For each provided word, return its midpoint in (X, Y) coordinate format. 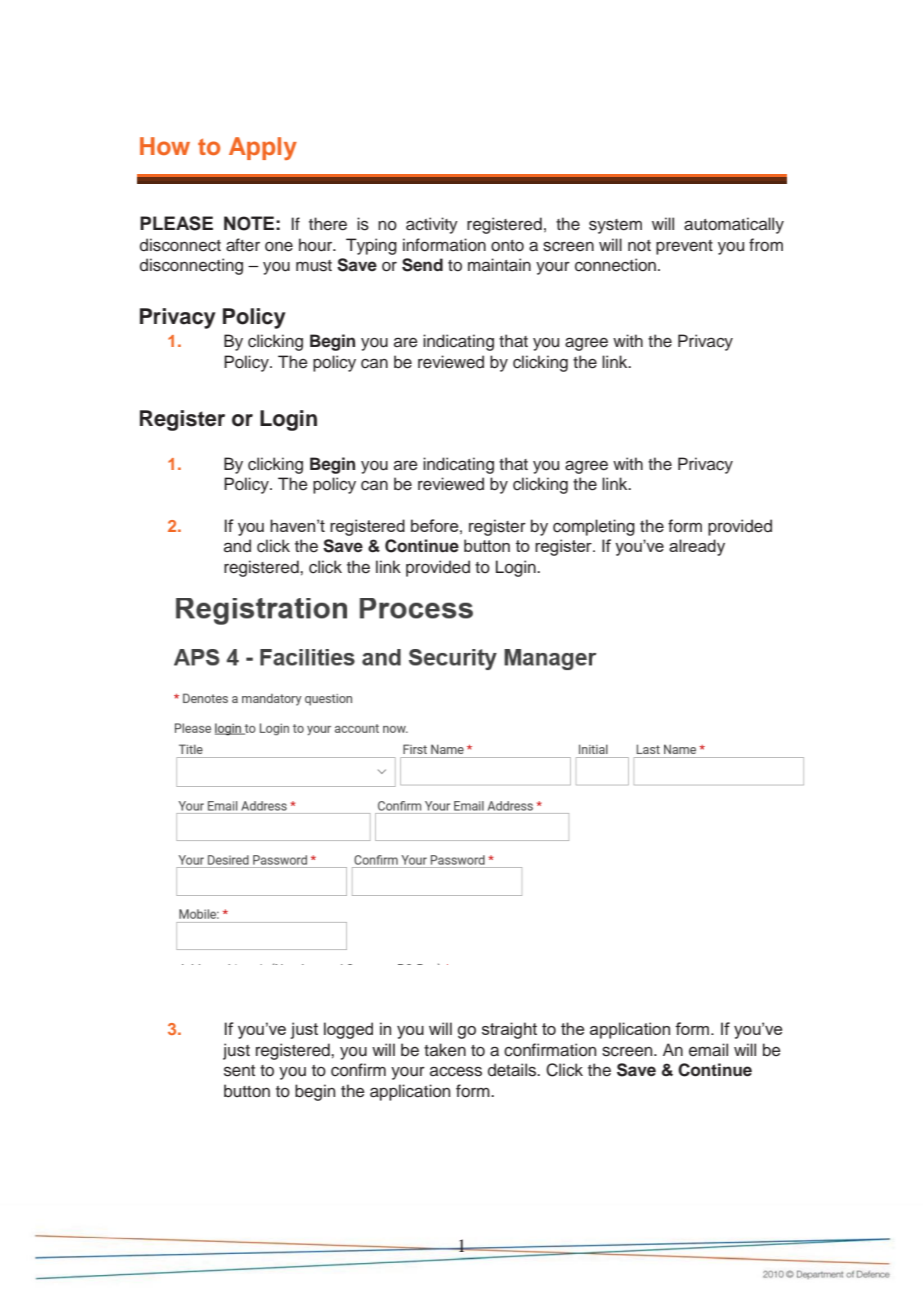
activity (432, 225)
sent (239, 1071)
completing (594, 527)
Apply (263, 148)
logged (348, 1030)
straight (509, 1030)
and (237, 545)
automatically (734, 225)
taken (445, 1050)
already (697, 547)
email (708, 1050)
